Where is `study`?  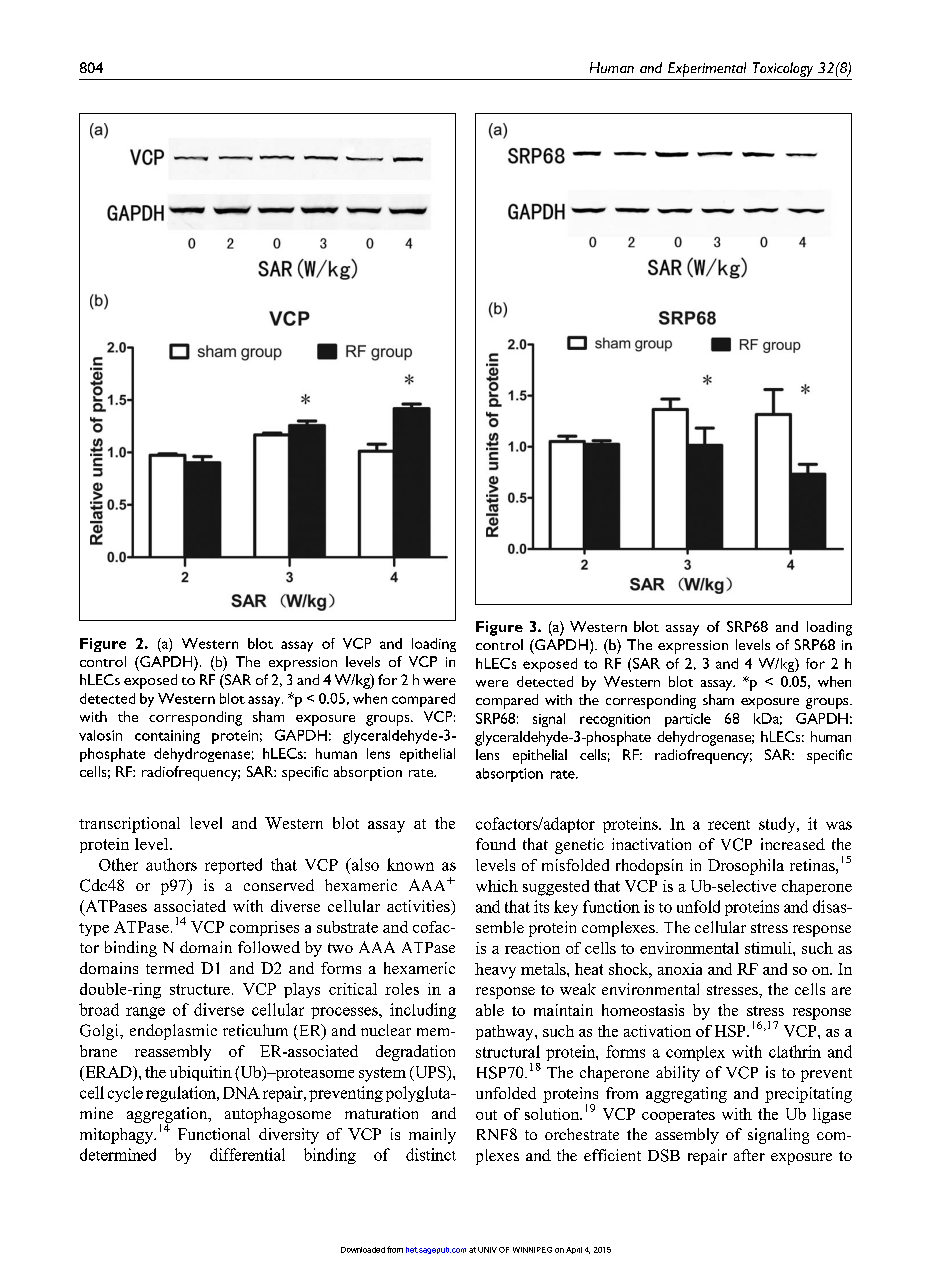
study is located at coordinates (778, 825).
